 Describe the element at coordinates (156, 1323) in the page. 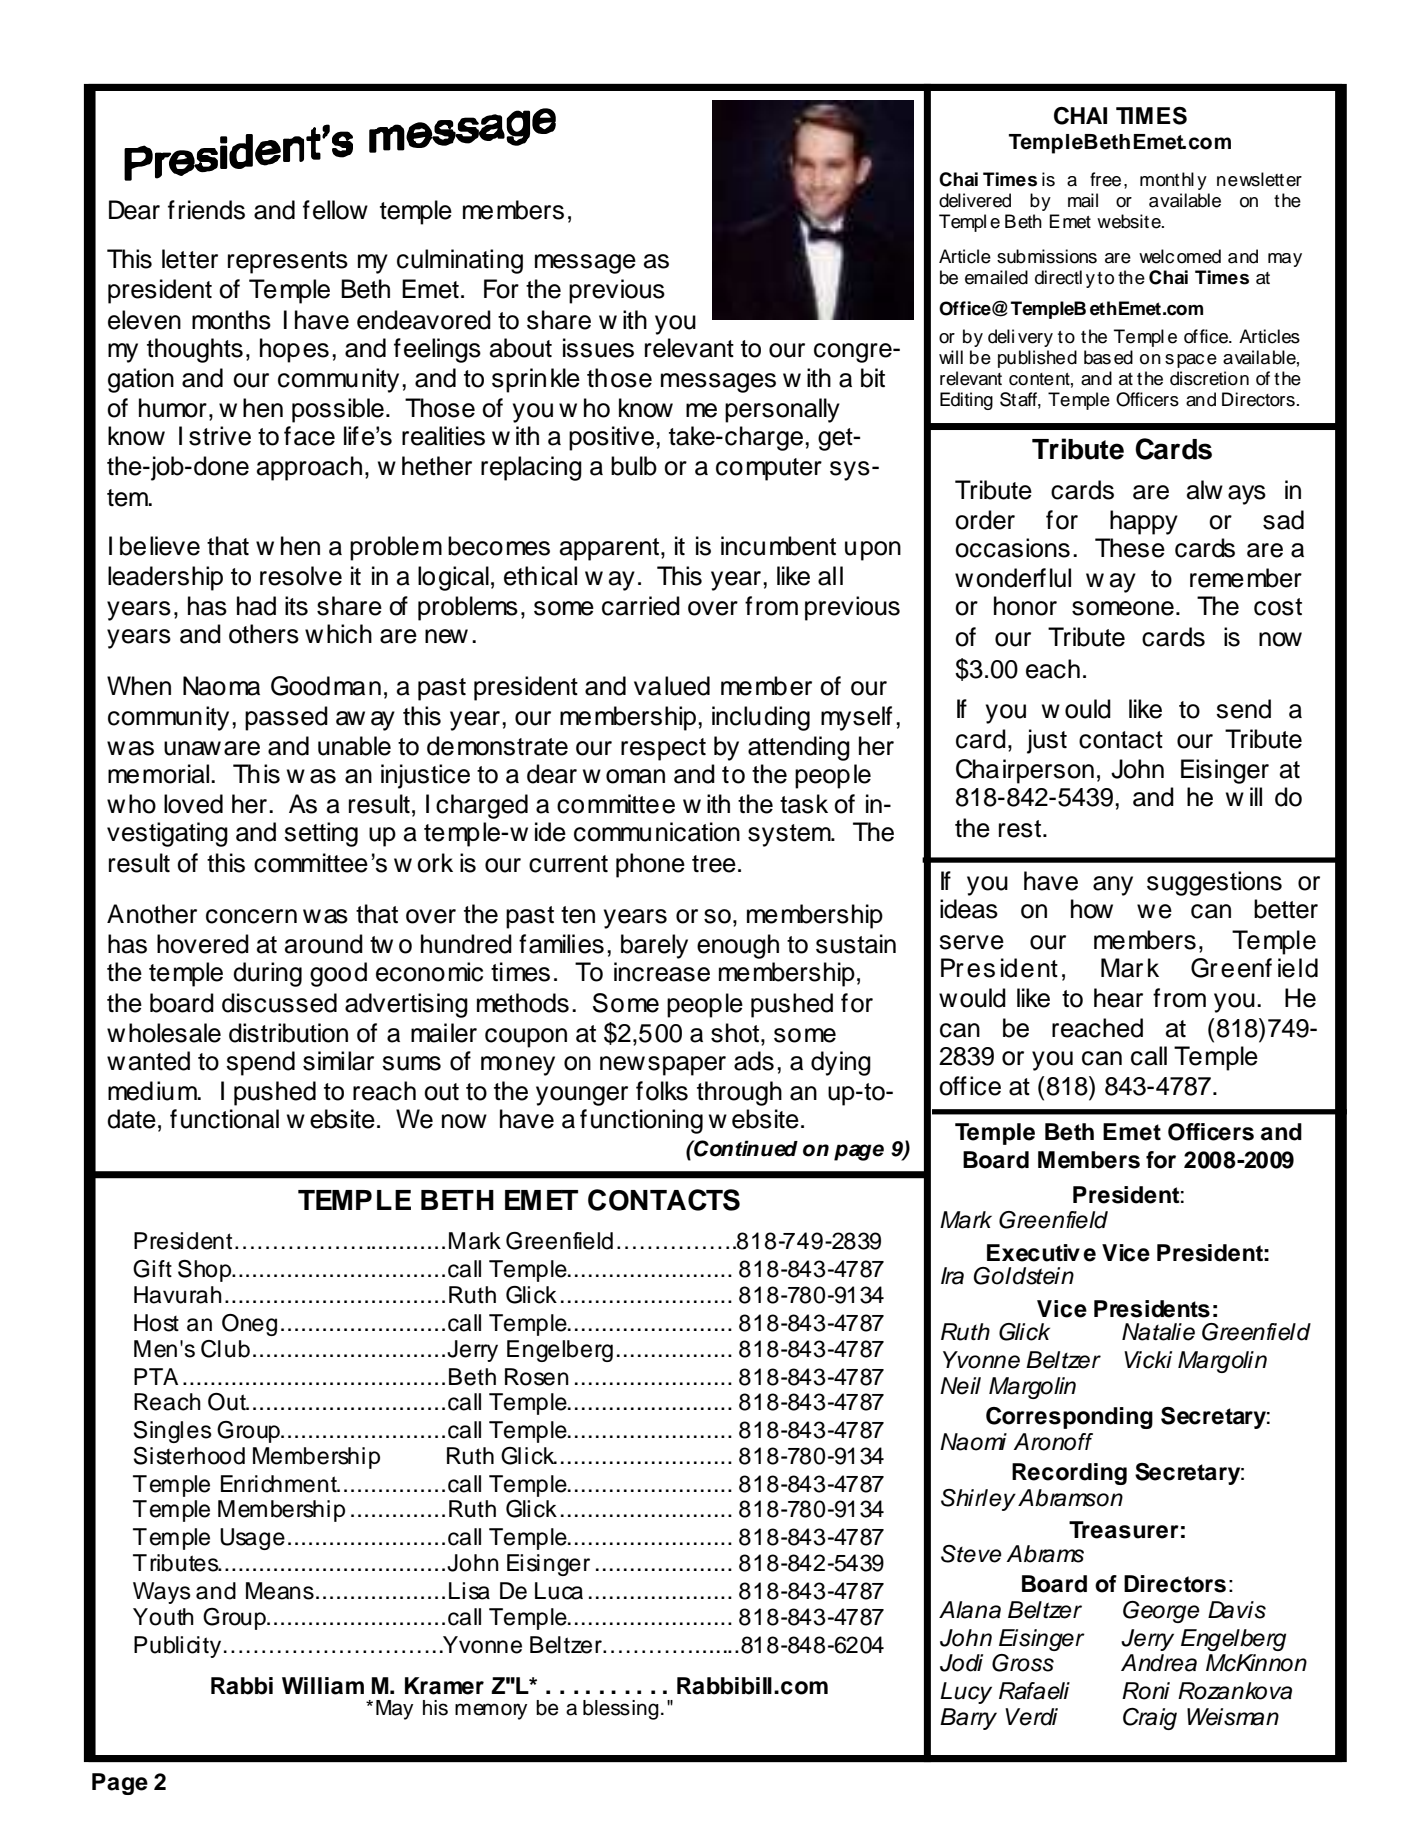

I see `Host` at that location.
